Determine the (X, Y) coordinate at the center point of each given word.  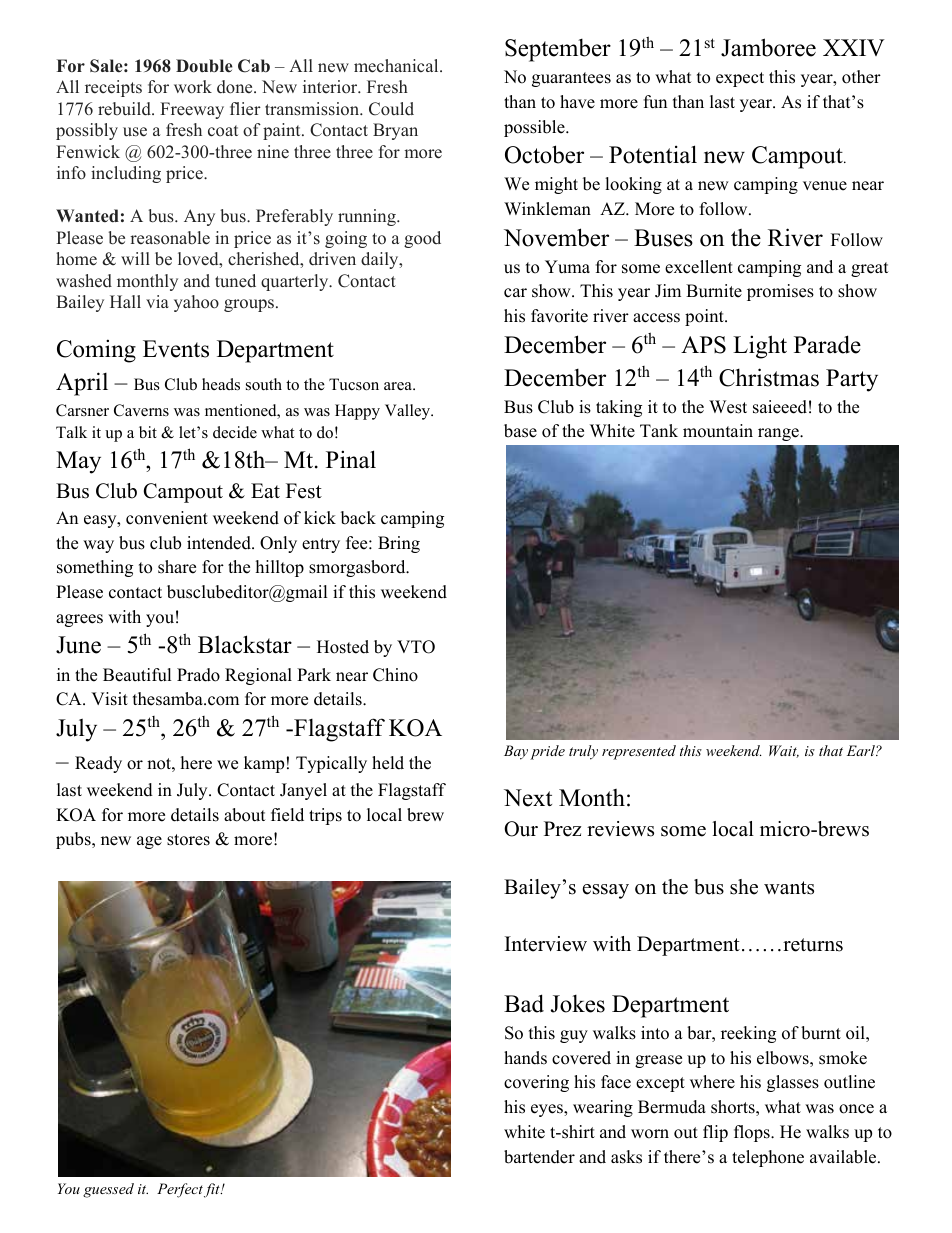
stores (188, 840)
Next (528, 798)
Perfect (180, 1190)
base (520, 431)
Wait (784, 751)
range (779, 434)
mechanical (397, 66)
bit (148, 432)
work (193, 87)
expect (740, 79)
